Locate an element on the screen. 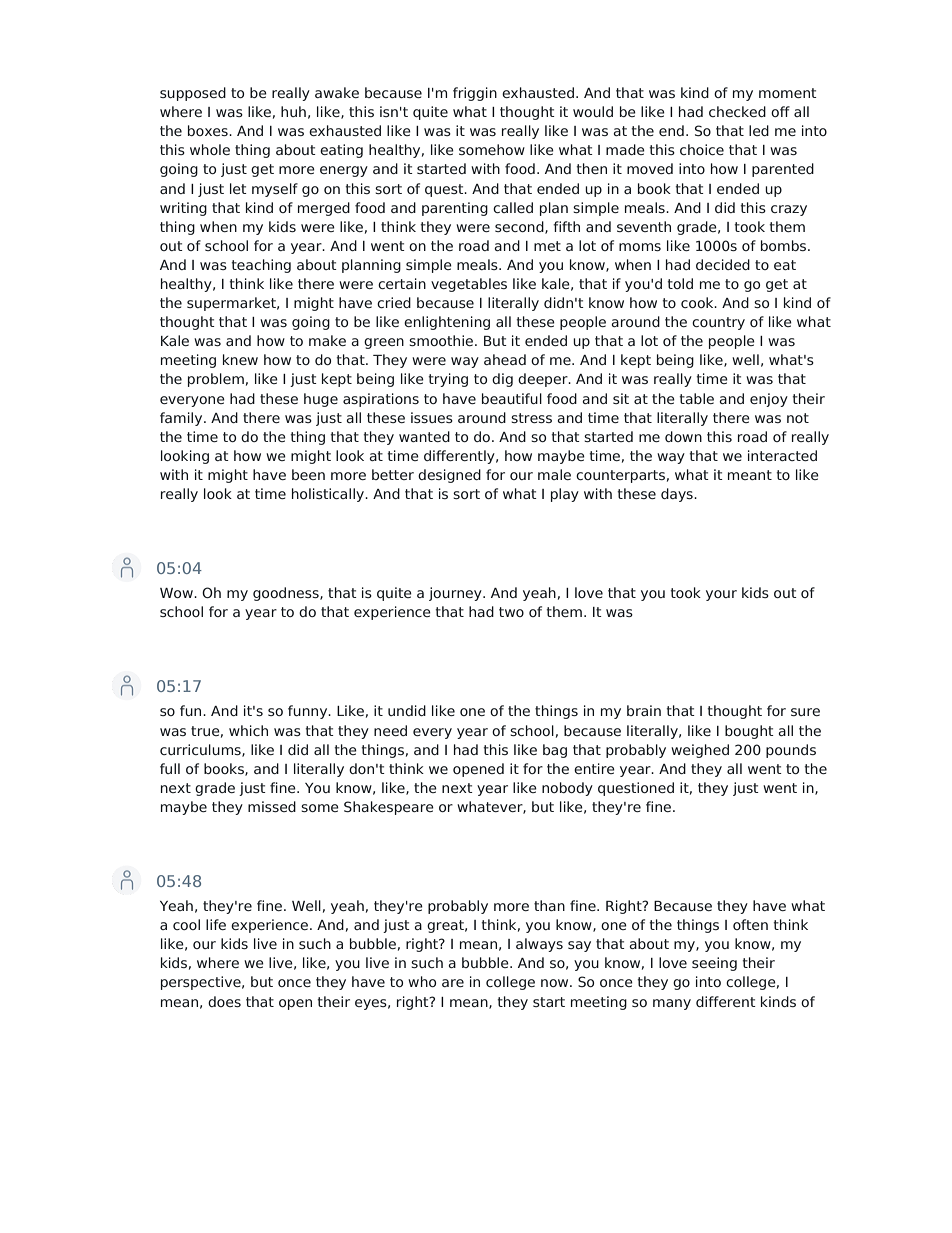  goodness is located at coordinates (287, 594).
